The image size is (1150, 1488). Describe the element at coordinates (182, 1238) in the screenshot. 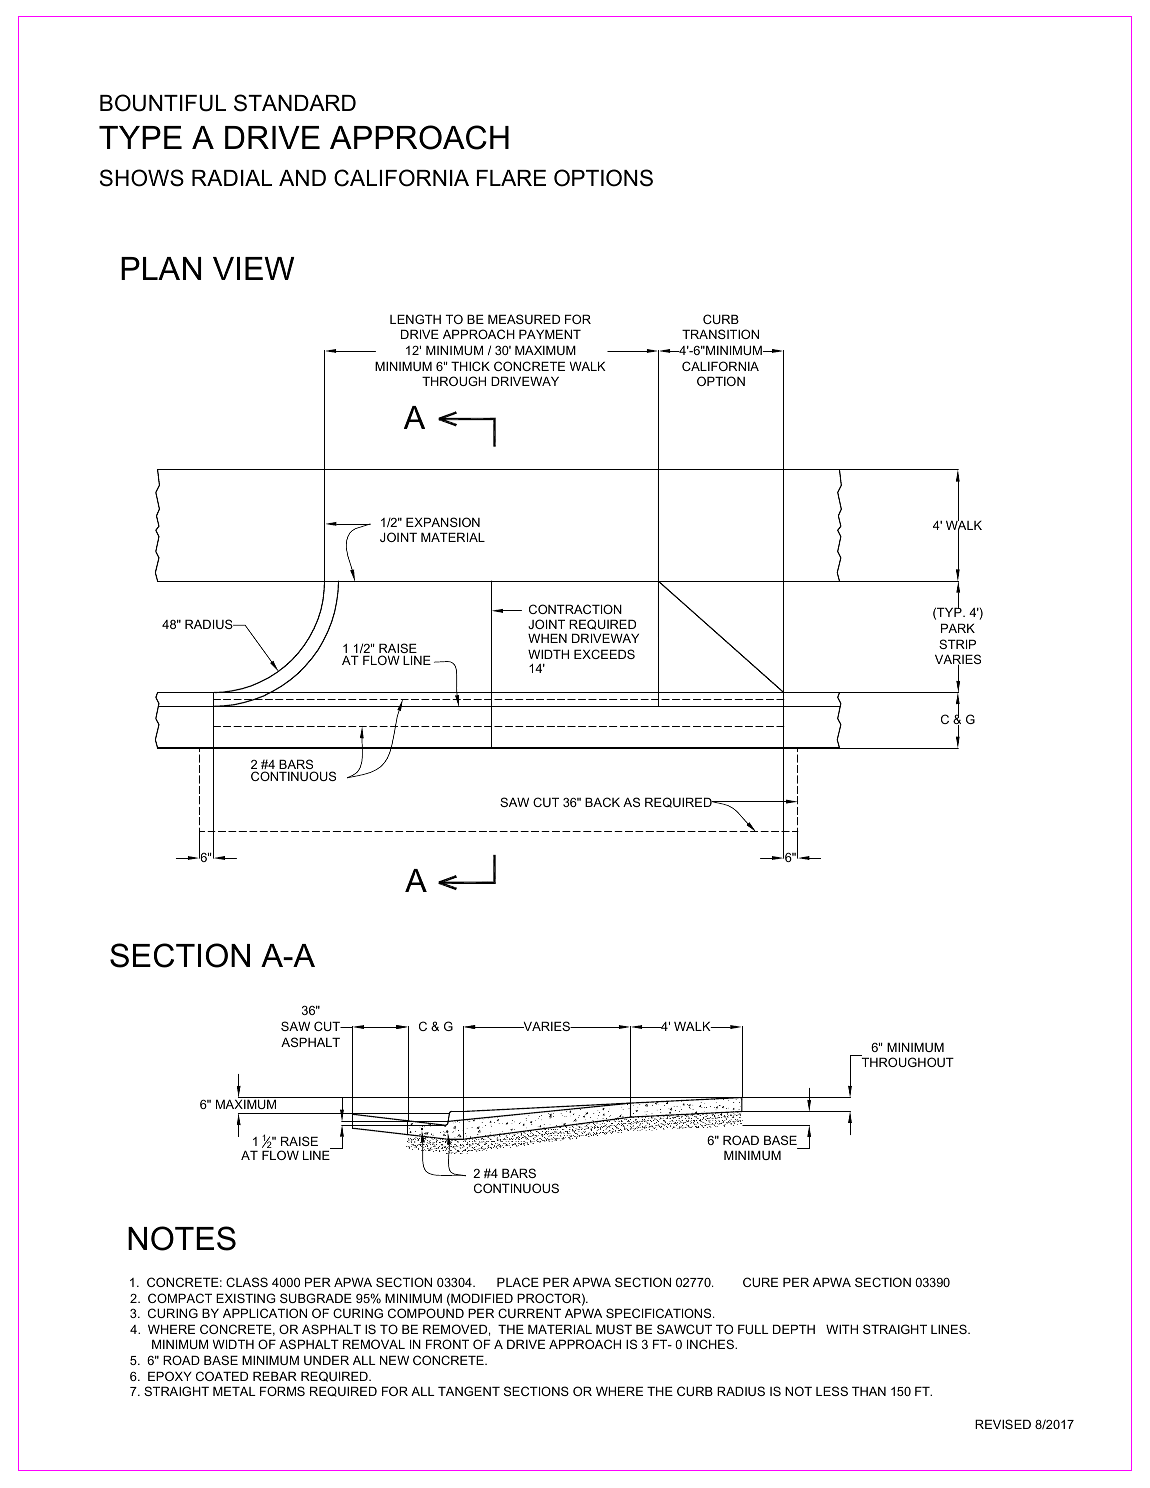

I see `NOTES` at that location.
